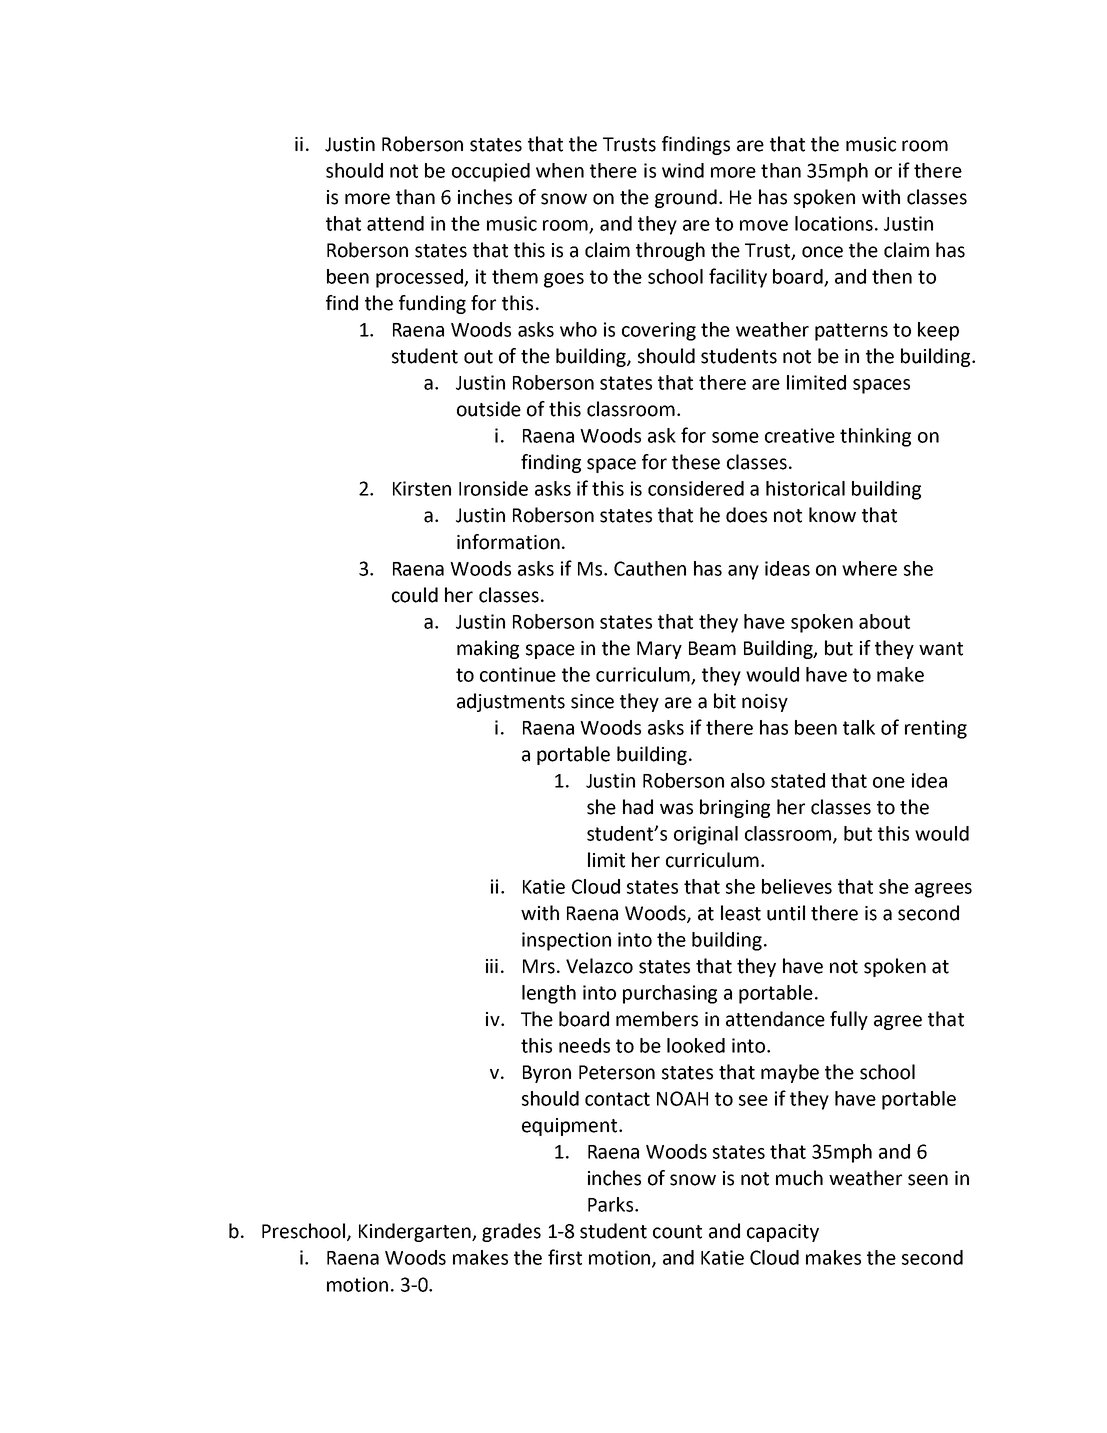 The width and height of the screenshot is (1107, 1433). What do you see at coordinates (670, 994) in the screenshot?
I see `purchasing` at bounding box center [670, 994].
